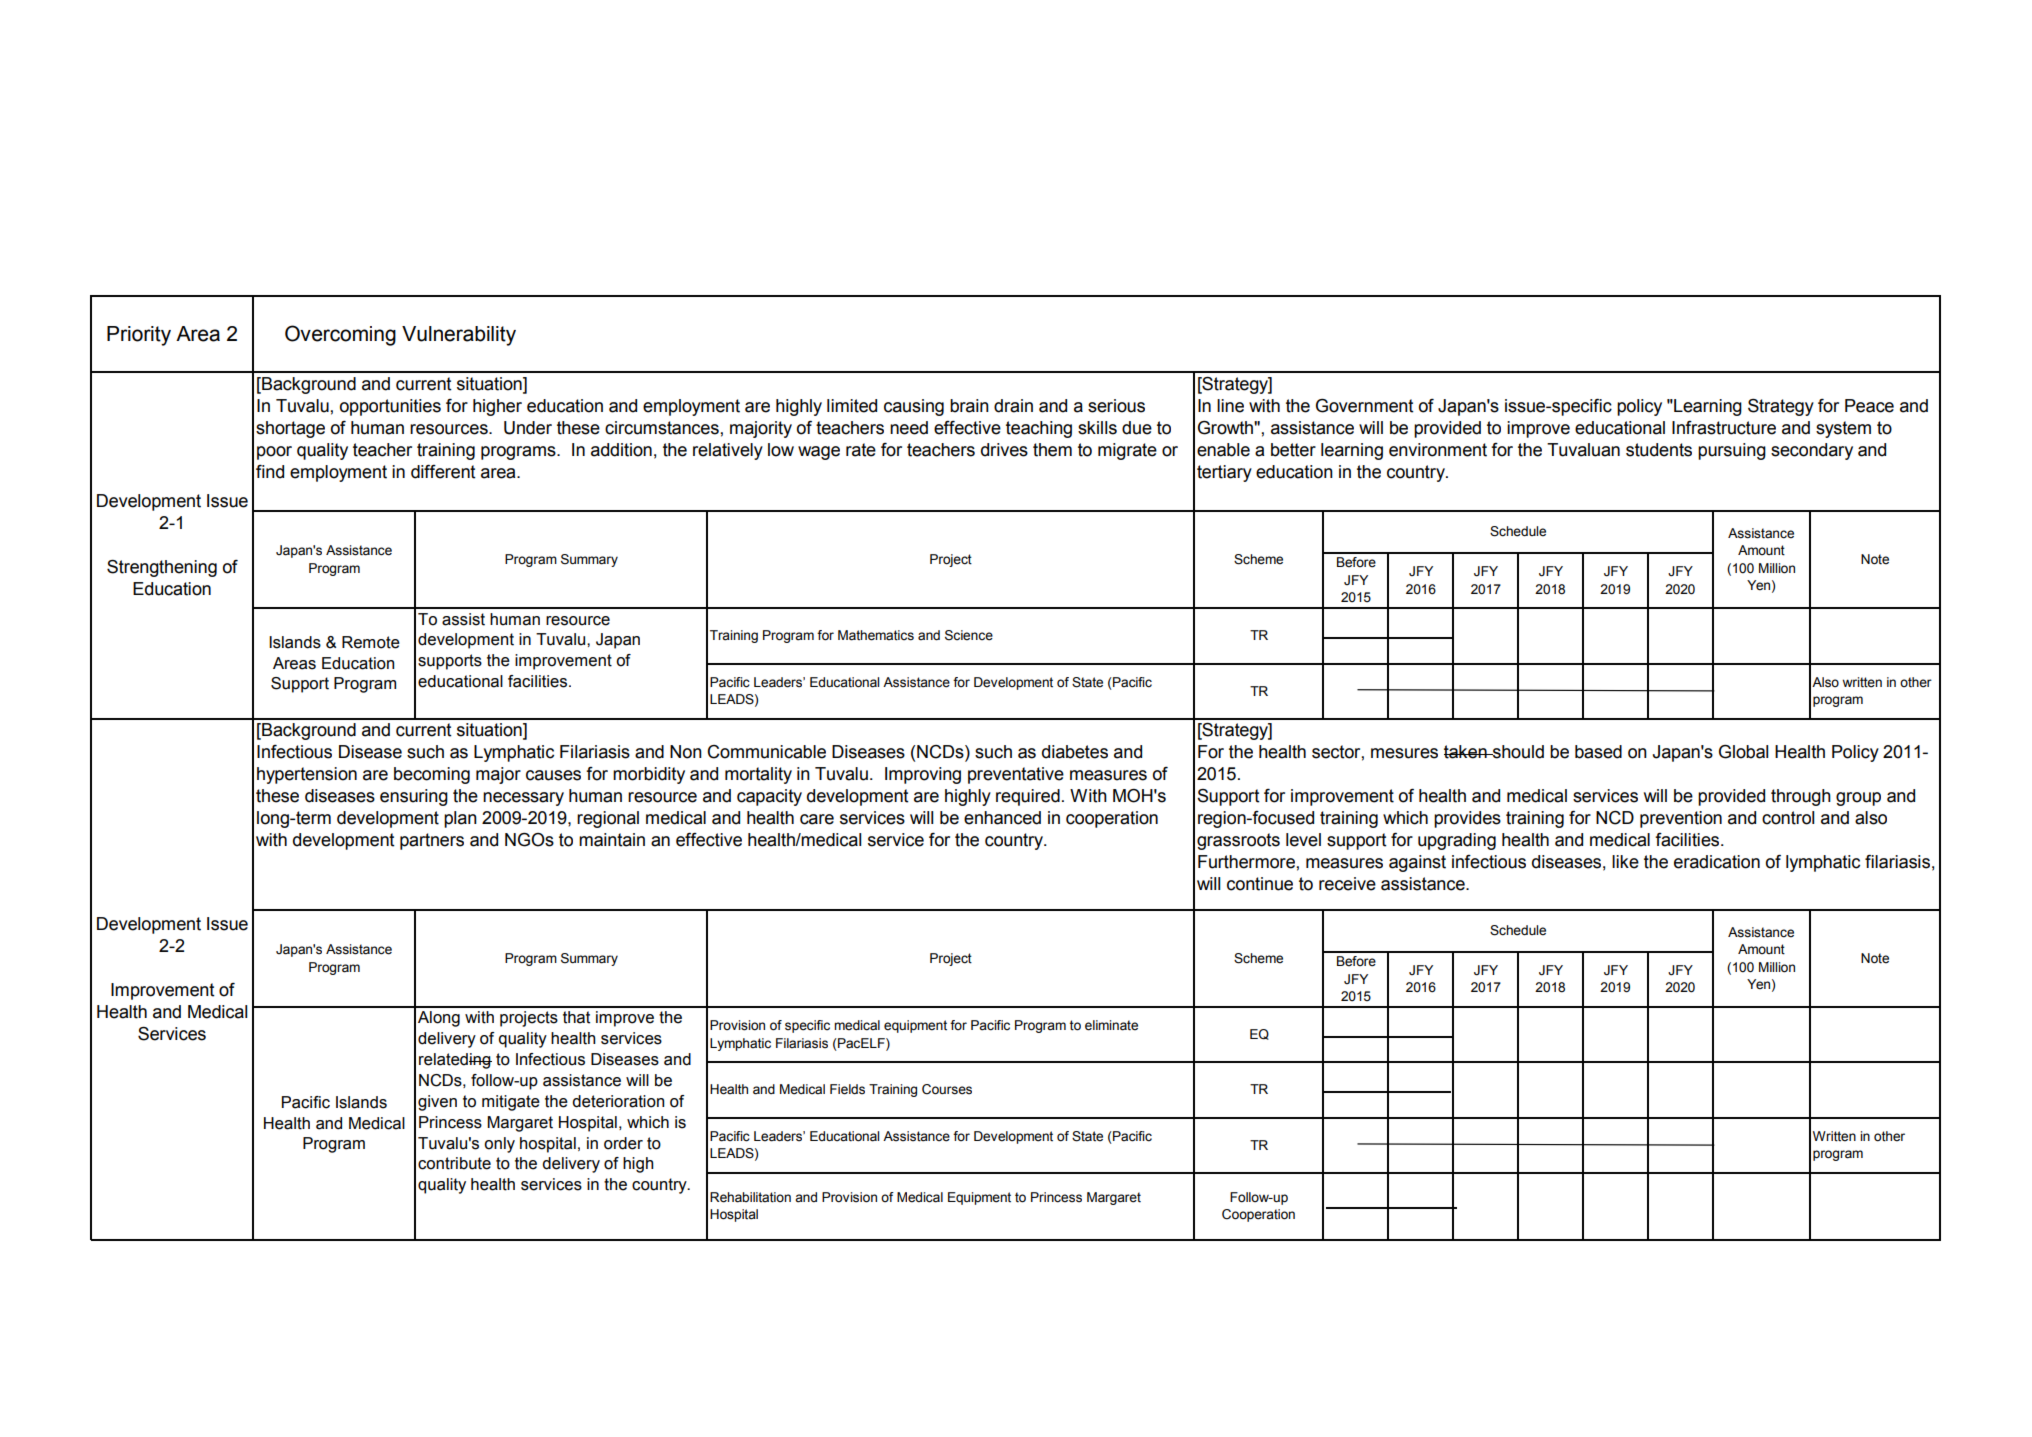 The image size is (2032, 1437). Describe the element at coordinates (1869, 406) in the screenshot. I see `Peace` at that location.
